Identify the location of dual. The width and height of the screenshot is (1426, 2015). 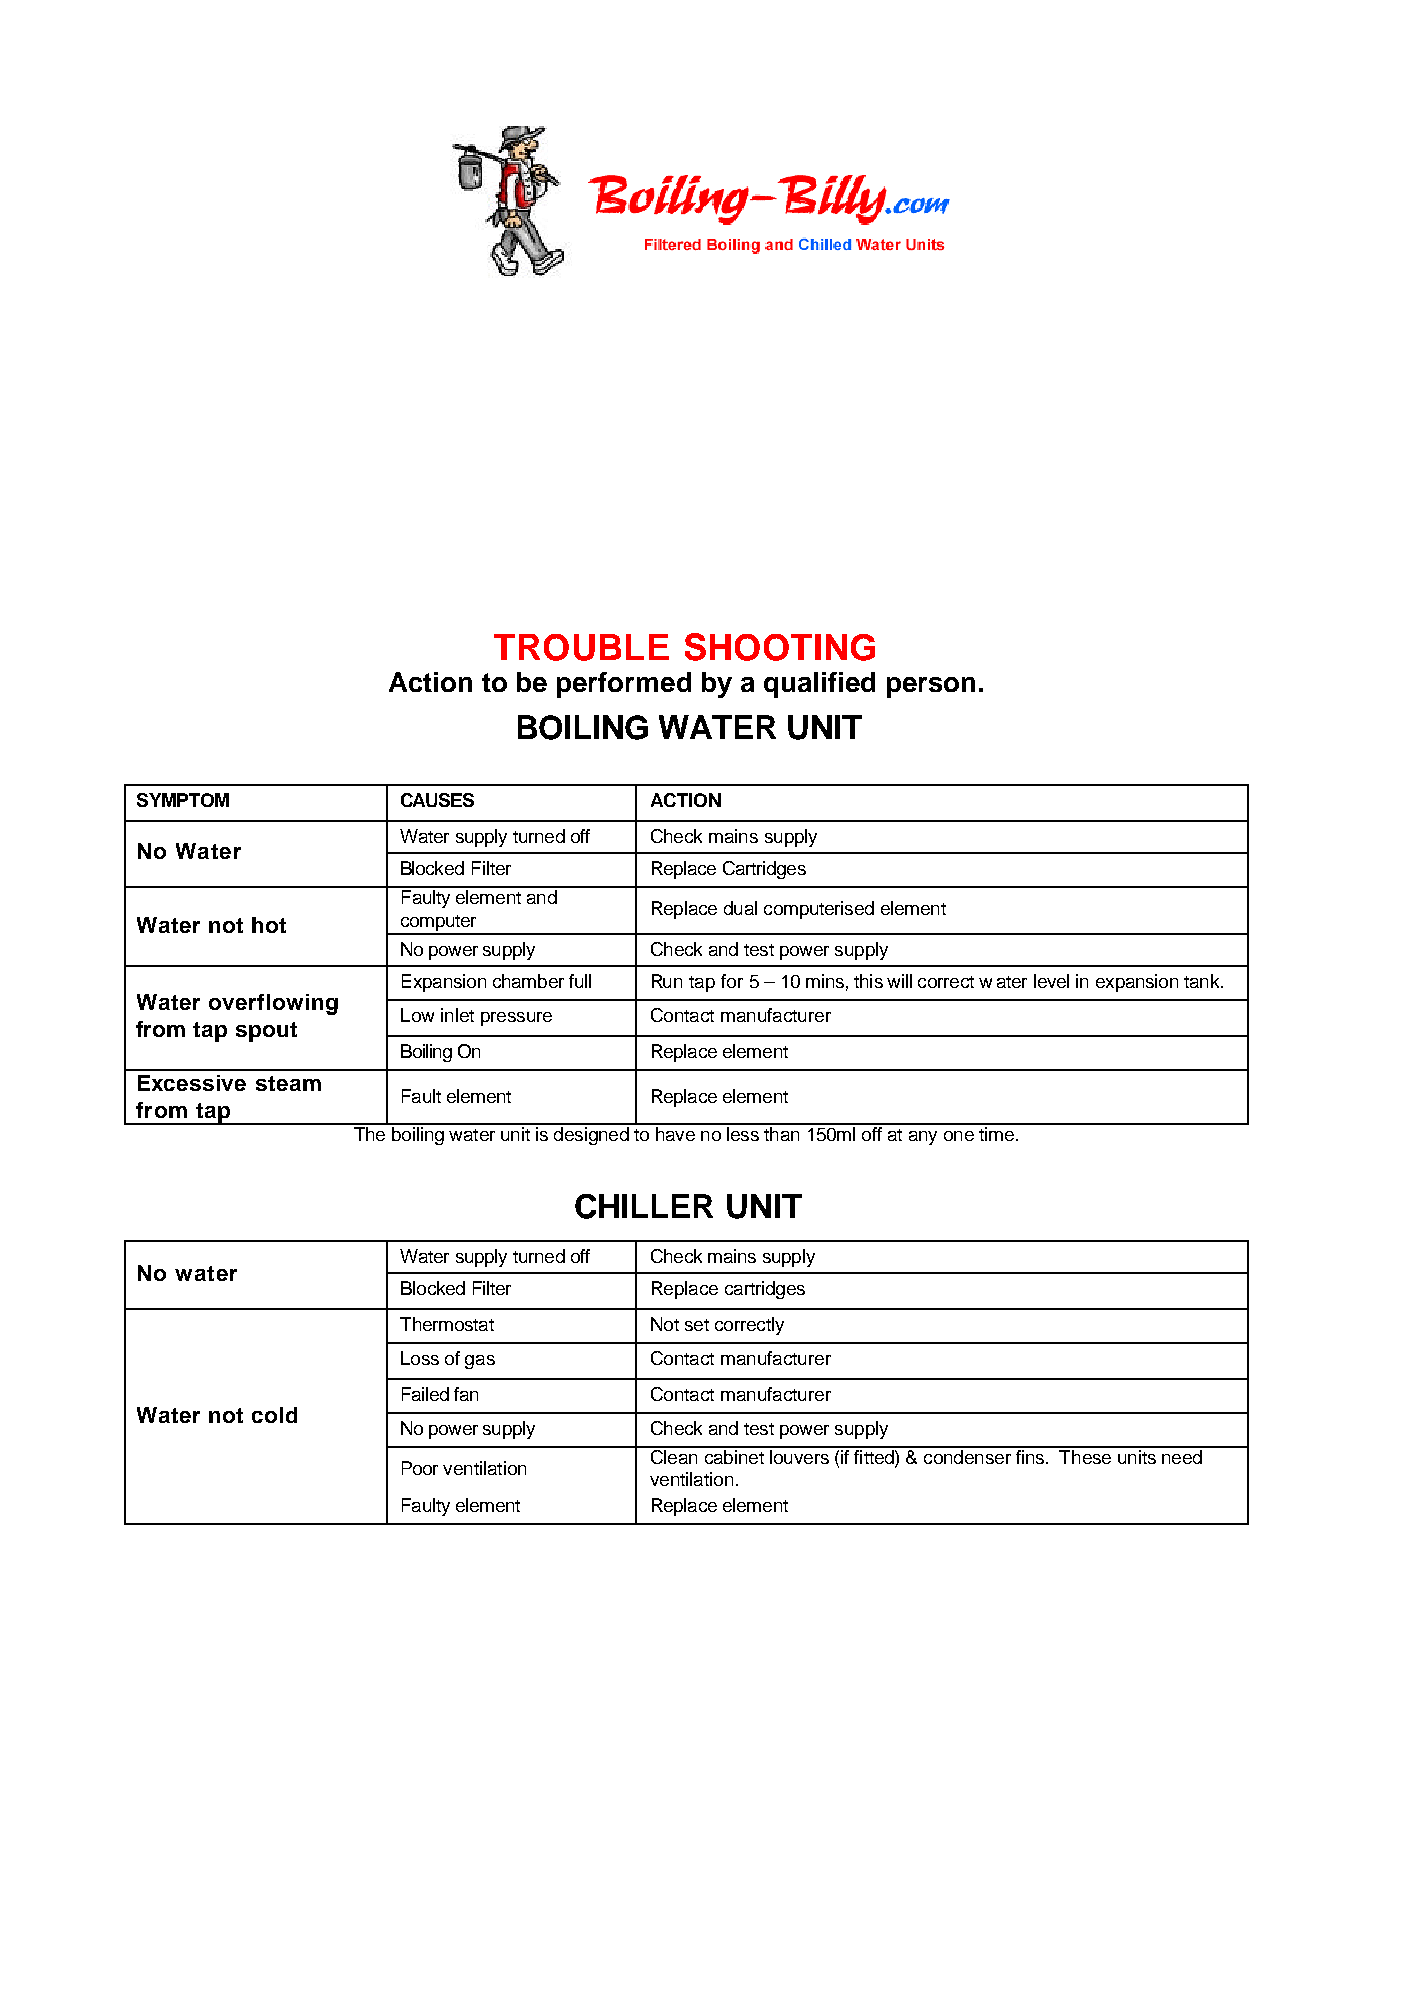
(740, 908).
